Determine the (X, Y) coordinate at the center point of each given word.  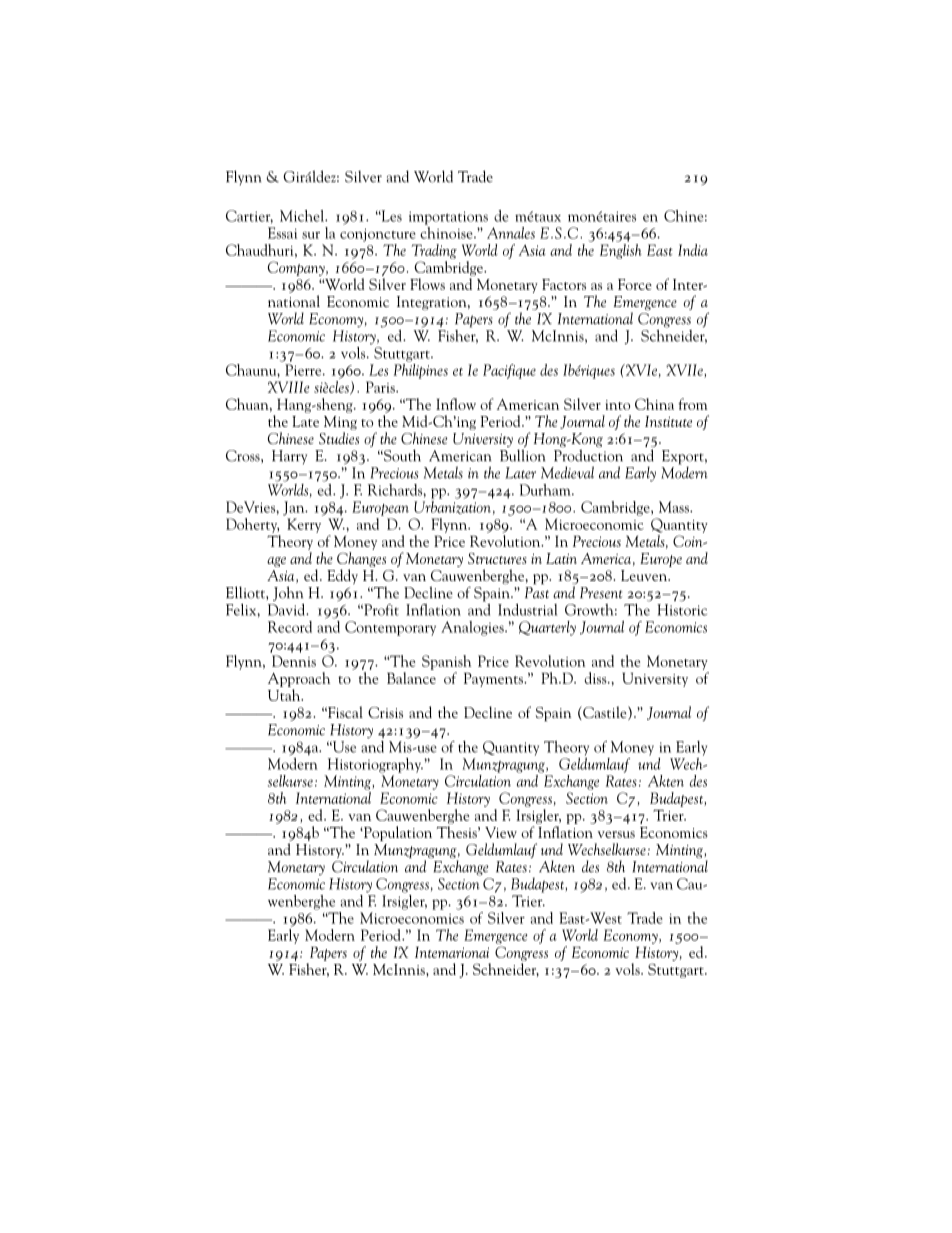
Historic (682, 610)
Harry (289, 457)
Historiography (375, 765)
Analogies (473, 628)
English (621, 251)
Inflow (456, 404)
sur (311, 235)
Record (290, 627)
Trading (434, 251)
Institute (668, 421)
